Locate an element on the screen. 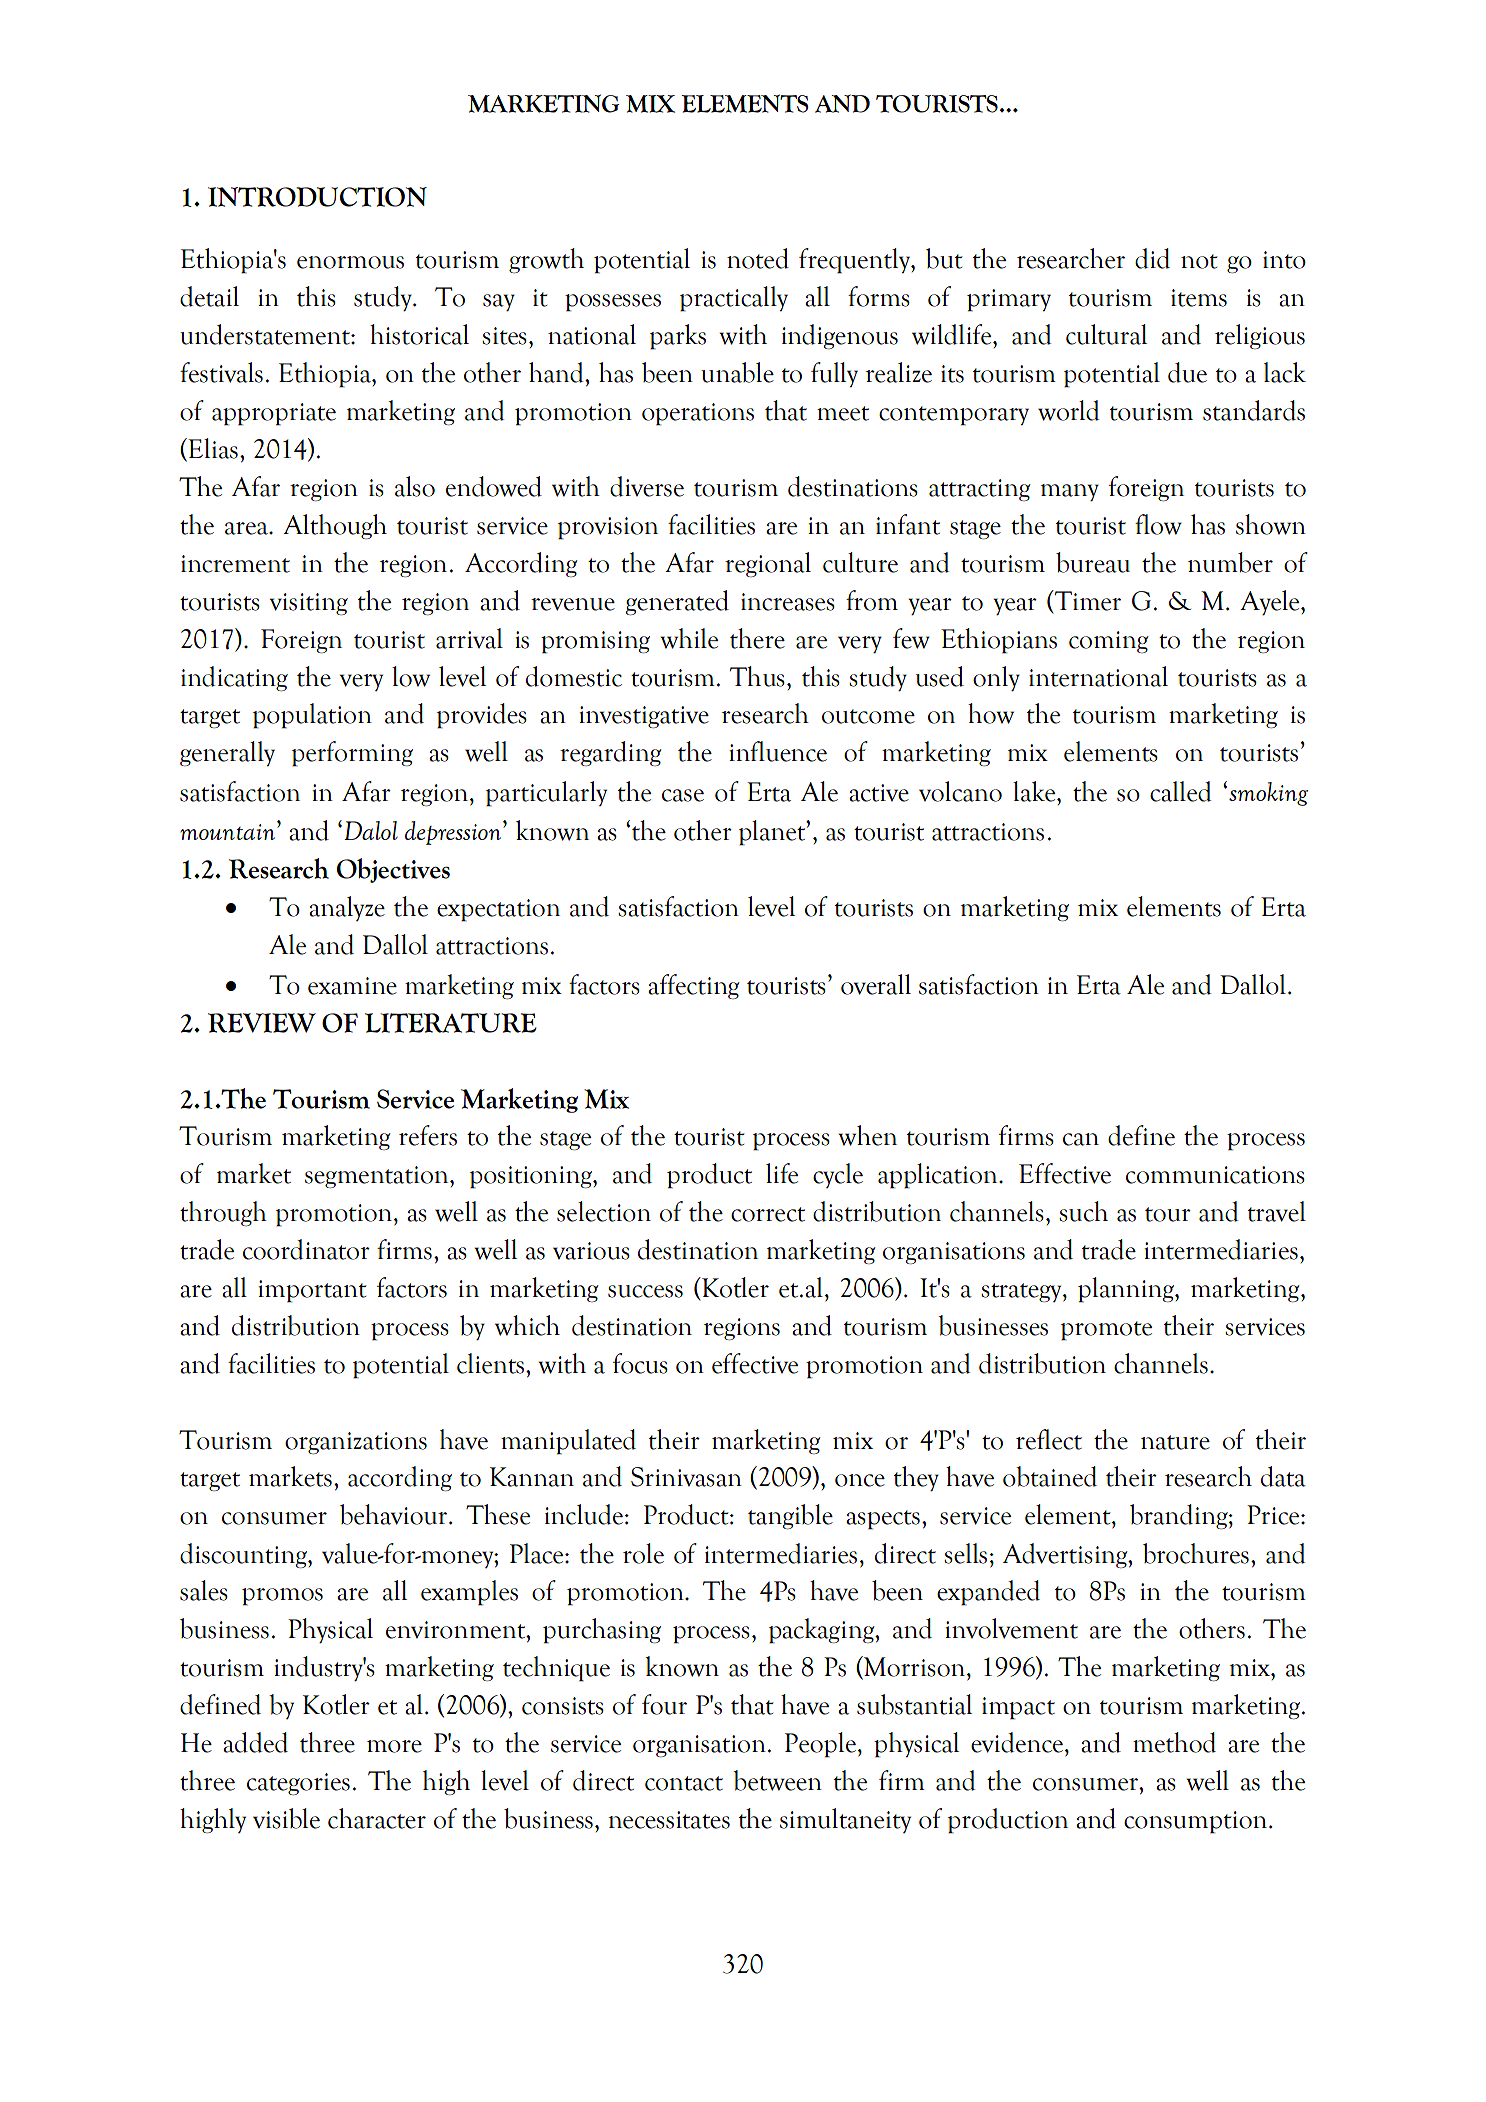 The width and height of the screenshot is (1486, 2102). influence is located at coordinates (778, 751).
